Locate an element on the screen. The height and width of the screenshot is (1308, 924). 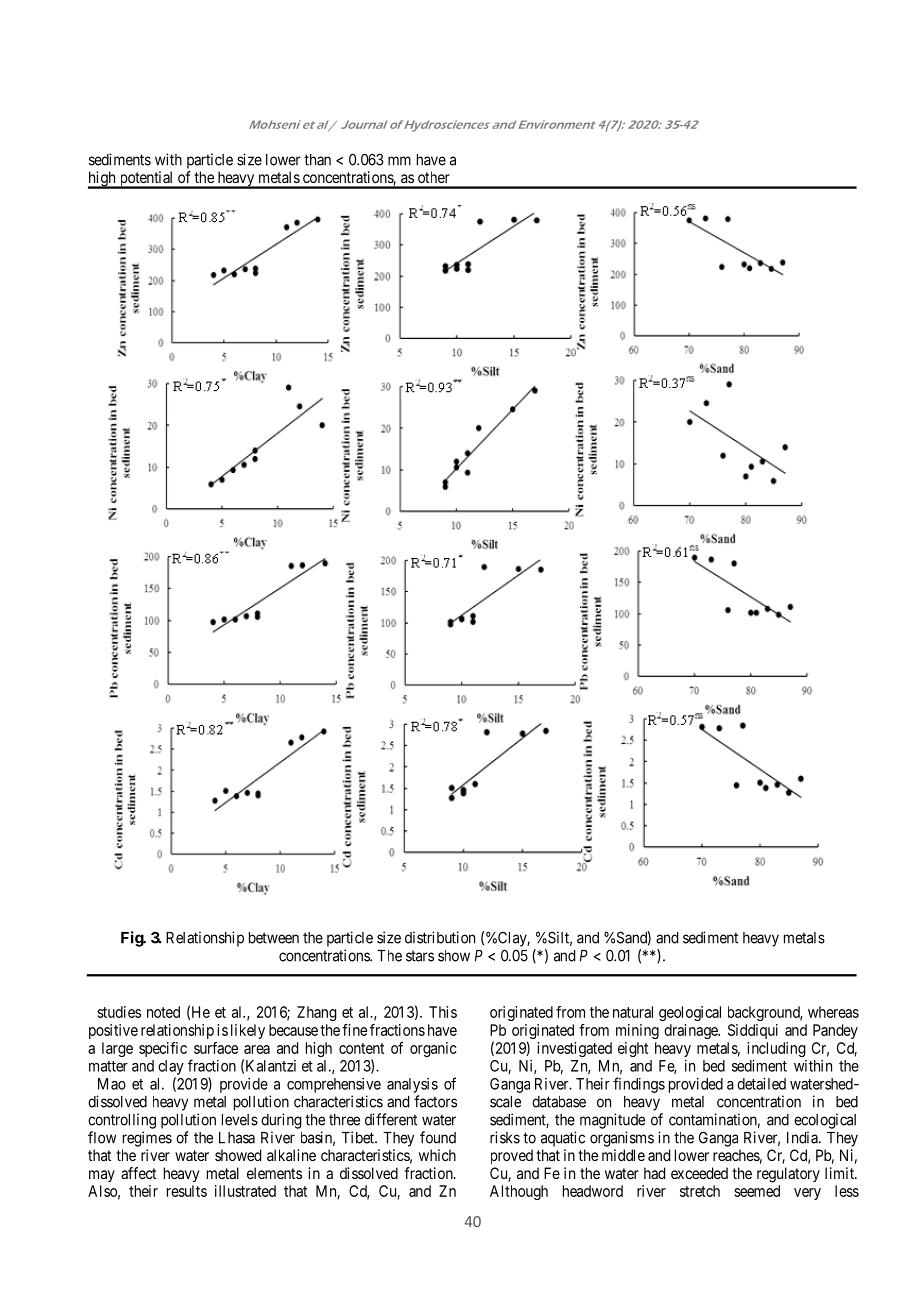
This is located at coordinates (443, 1012).
